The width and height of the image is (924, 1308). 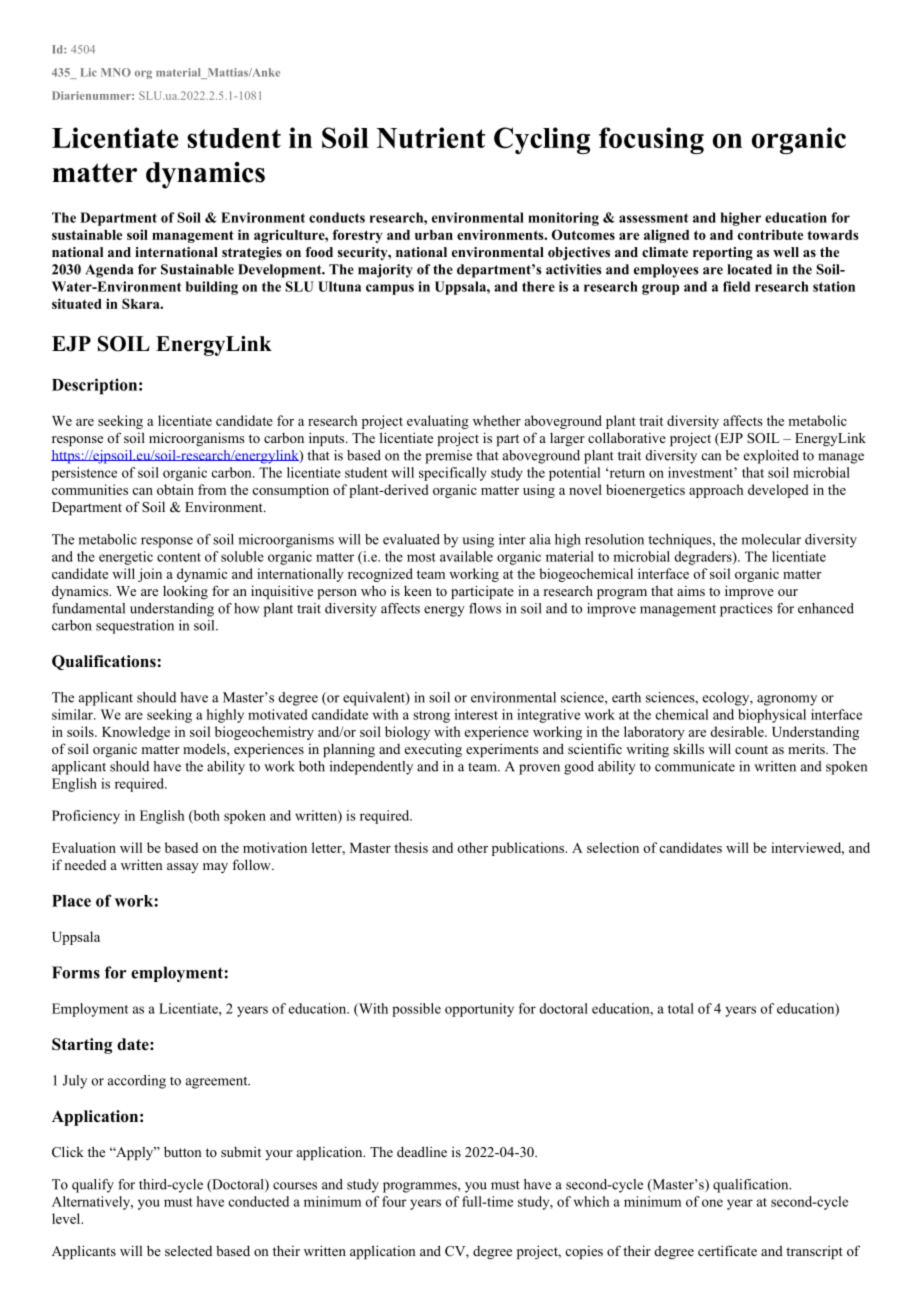 What do you see at coordinates (116, 72) in the image?
I see `MNO` at bounding box center [116, 72].
